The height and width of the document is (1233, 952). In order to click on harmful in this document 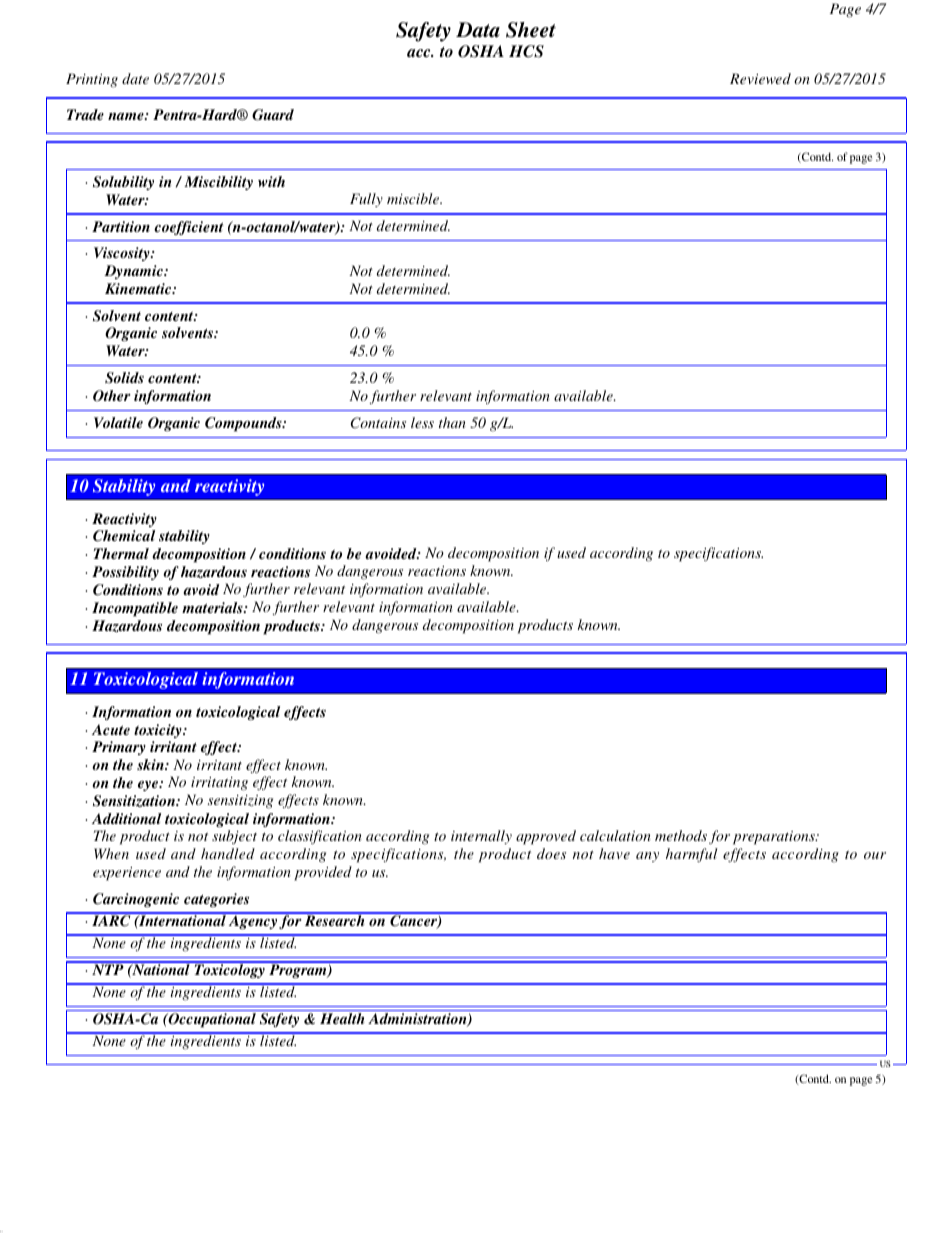, I will do `click(692, 855)`.
